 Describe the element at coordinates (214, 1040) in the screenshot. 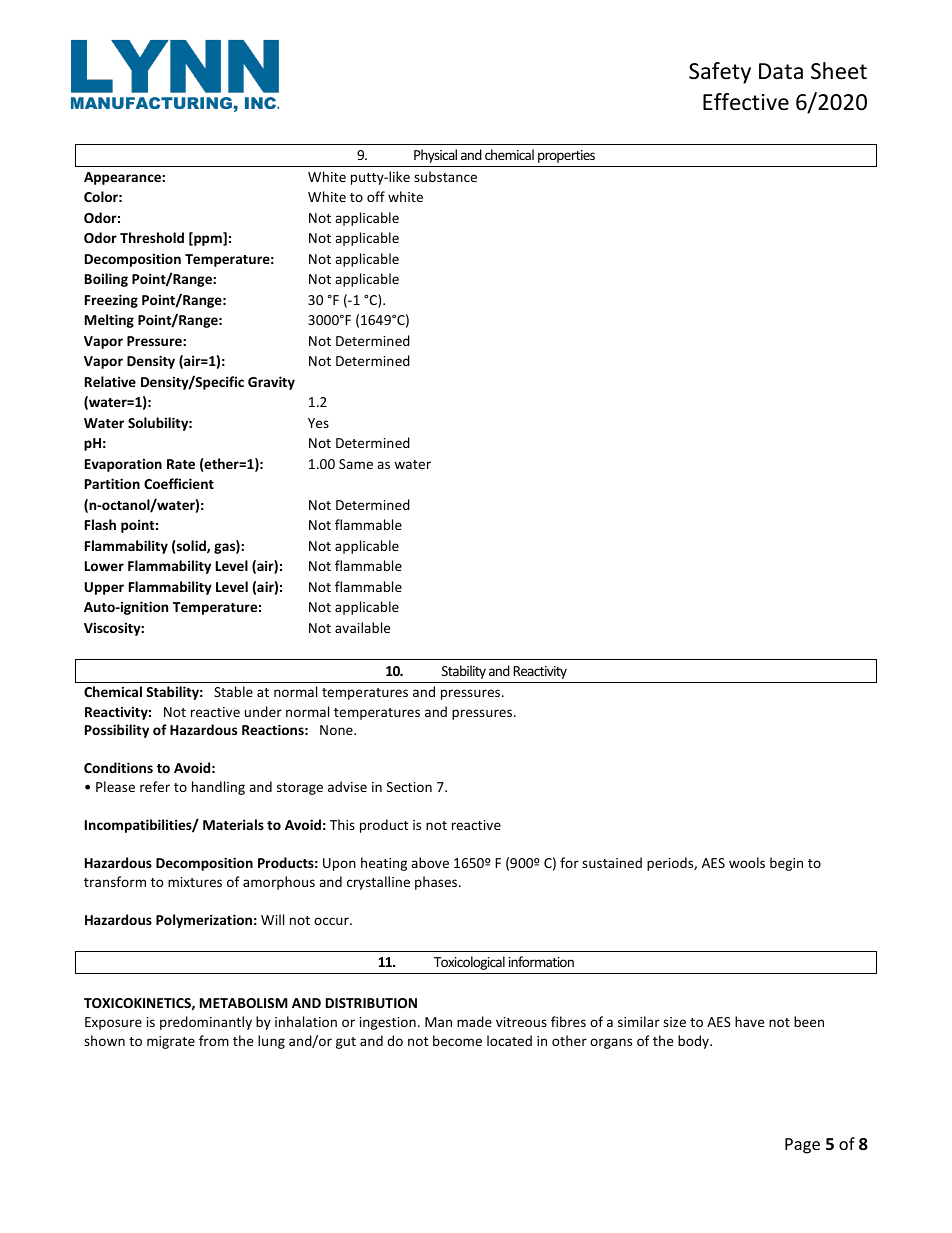

I see `from` at that location.
